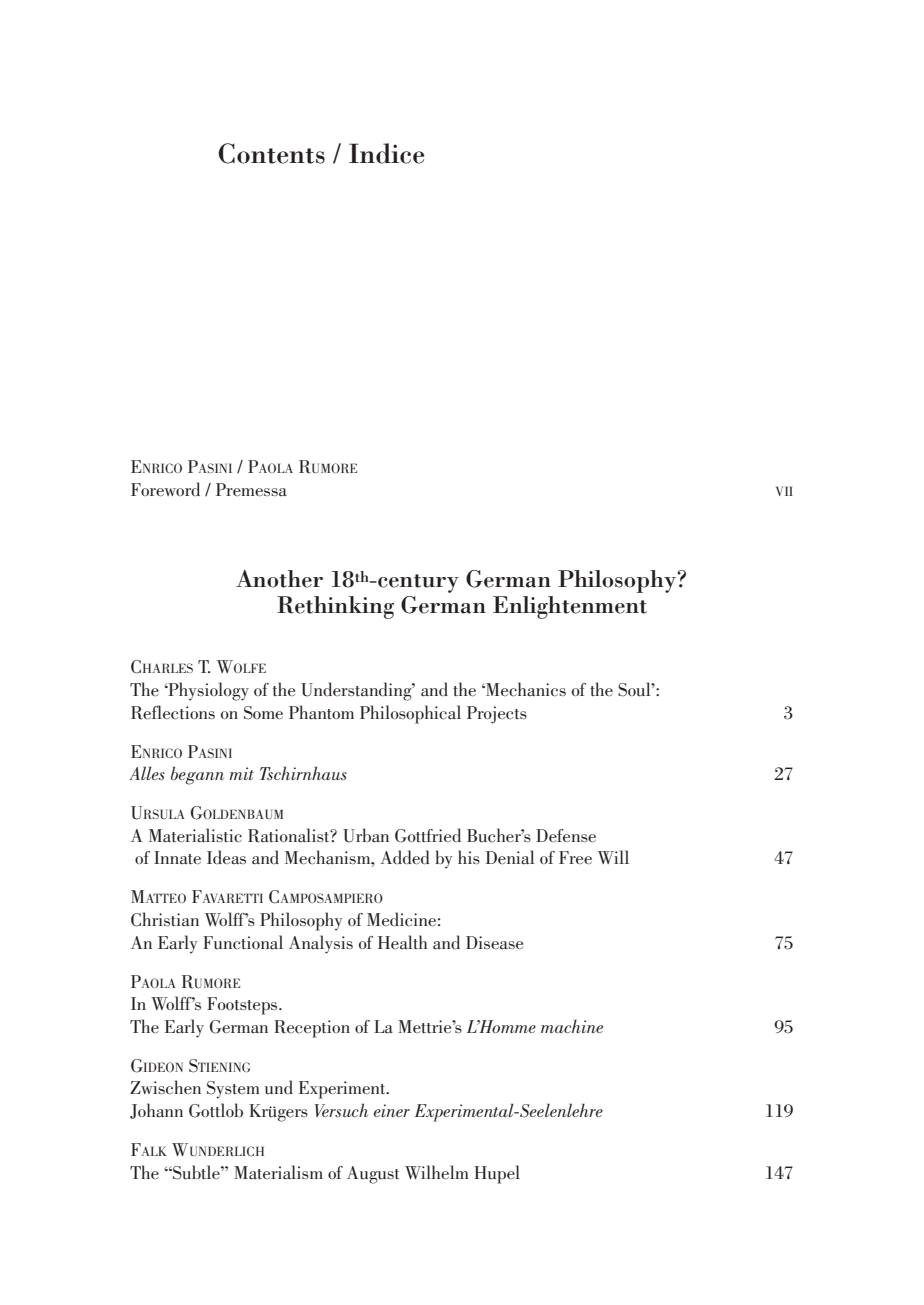 Image resolution: width=924 pixels, height=1305 pixels. Describe the element at coordinates (279, 579) in the image. I see `Another` at that location.
